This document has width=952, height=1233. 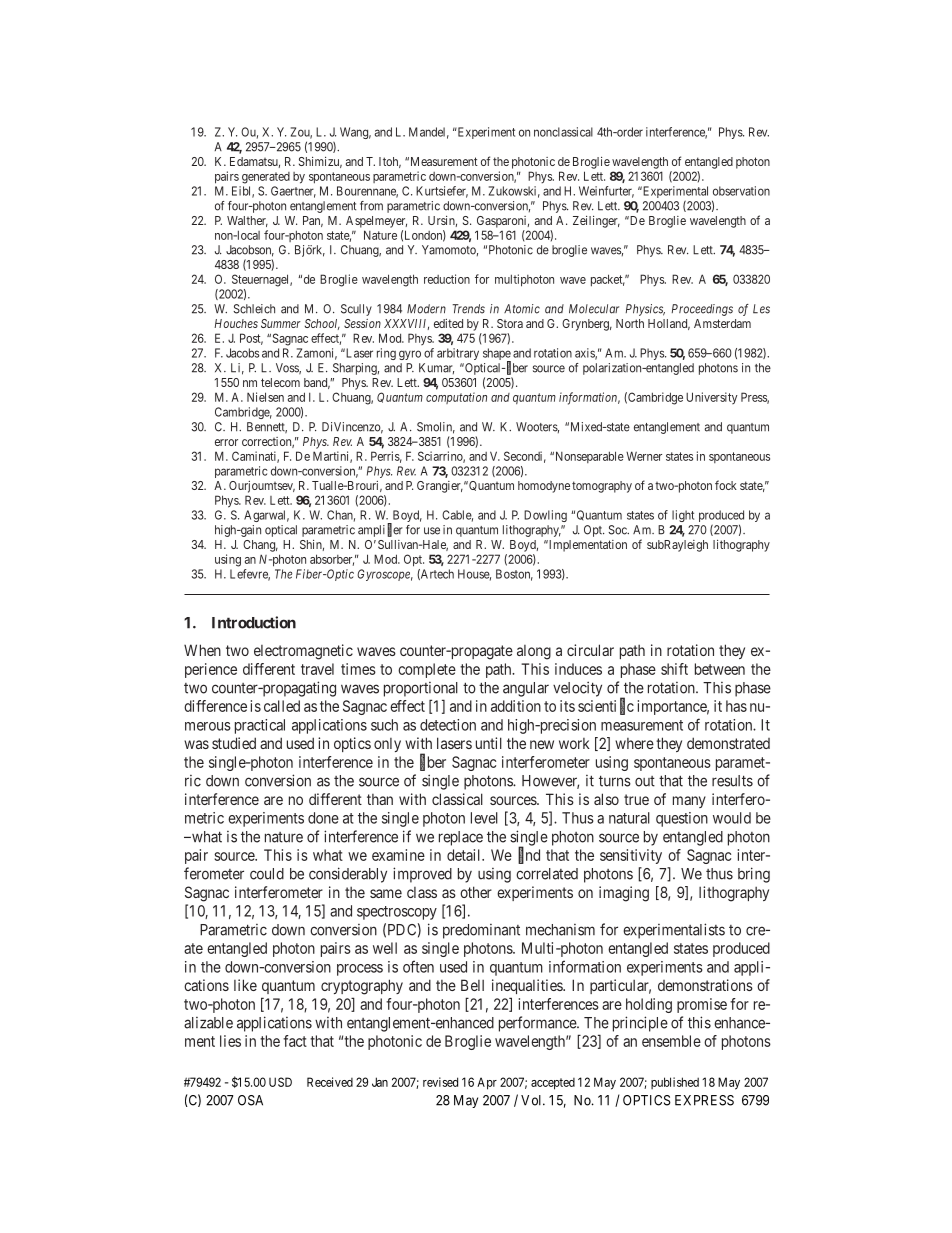 I want to click on USD, so click(x=280, y=1082).
